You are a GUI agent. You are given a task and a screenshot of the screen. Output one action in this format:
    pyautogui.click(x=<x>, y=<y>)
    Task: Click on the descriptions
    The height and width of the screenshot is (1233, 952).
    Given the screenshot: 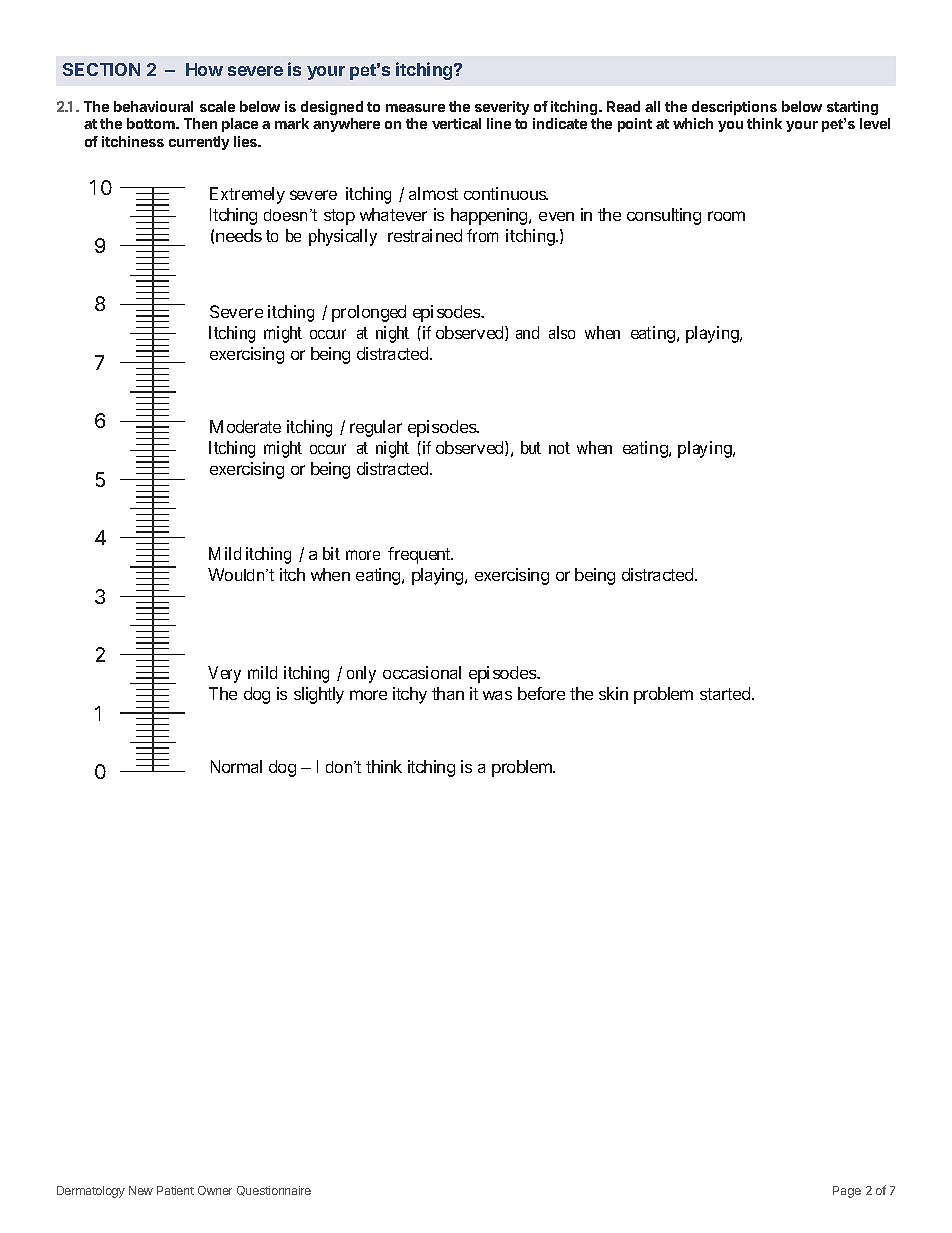 What is the action you would take?
    pyautogui.click(x=734, y=108)
